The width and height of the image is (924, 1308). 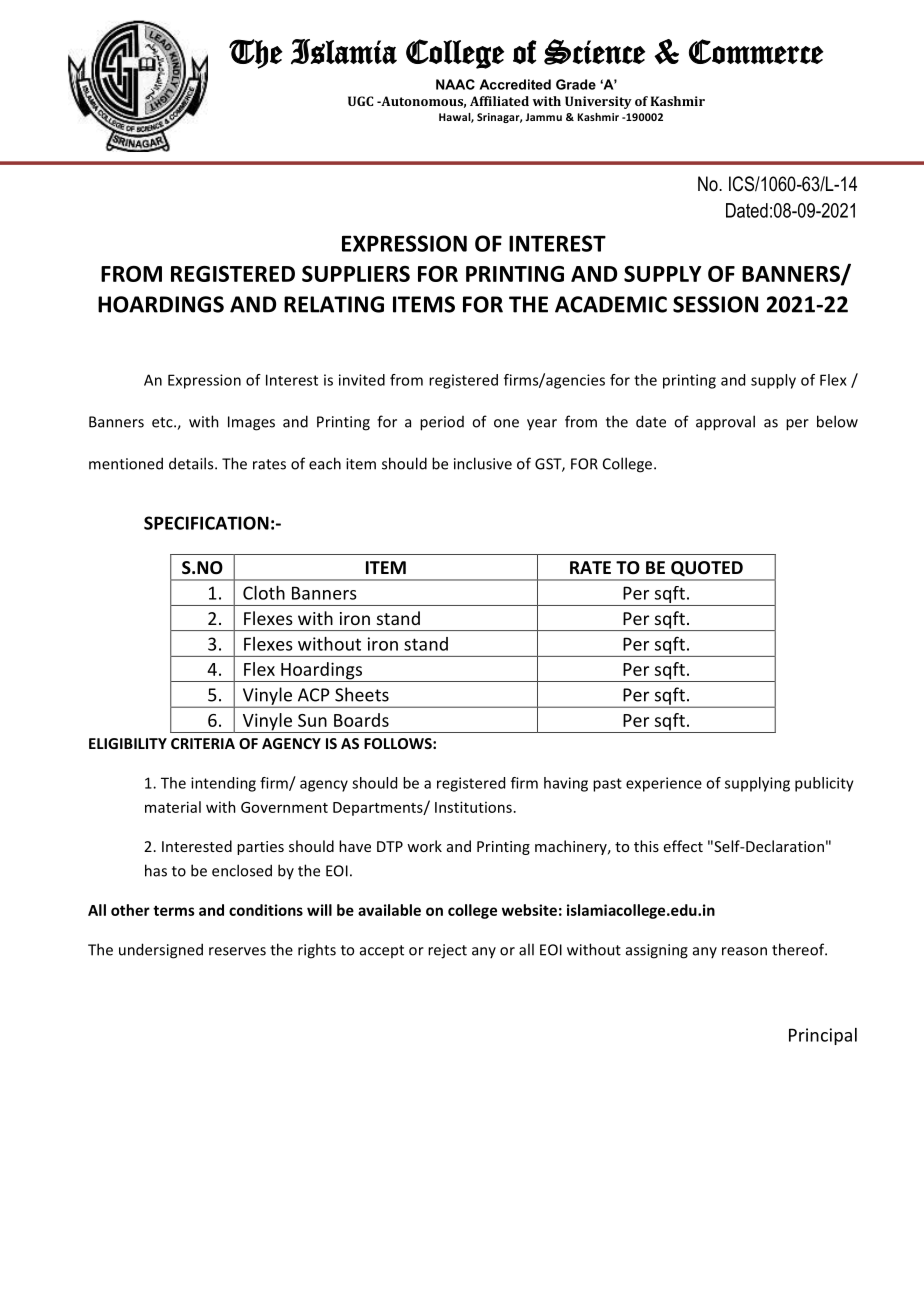 I want to click on reject, so click(x=447, y=951).
